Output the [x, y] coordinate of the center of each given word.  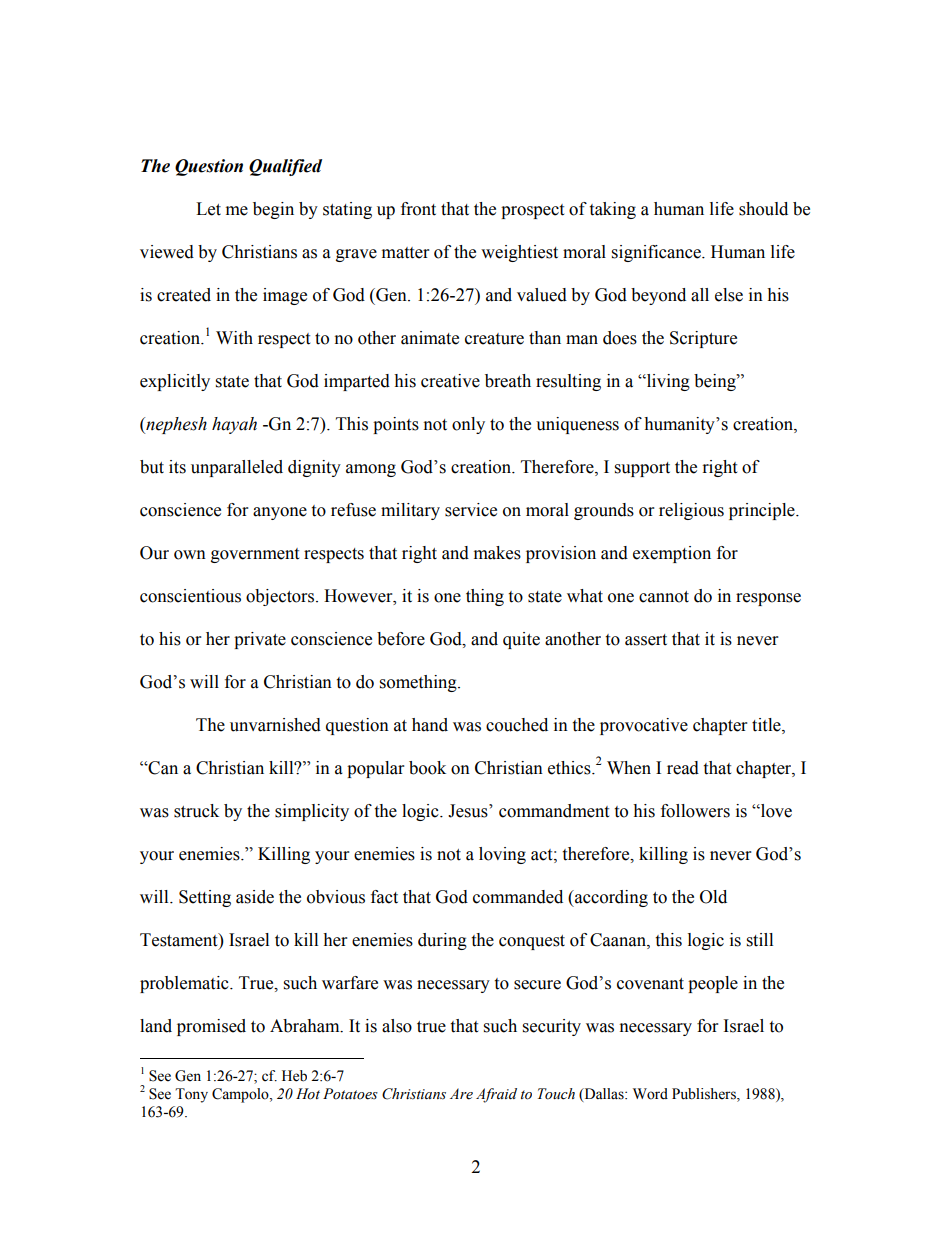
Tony [191, 1095]
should [763, 209]
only [468, 425]
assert [646, 640]
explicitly [175, 382]
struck [196, 811]
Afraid [496, 1095]
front [418, 209]
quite [521, 640]
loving [502, 855]
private [260, 640]
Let [208, 209]
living [667, 382]
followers [695, 811]
